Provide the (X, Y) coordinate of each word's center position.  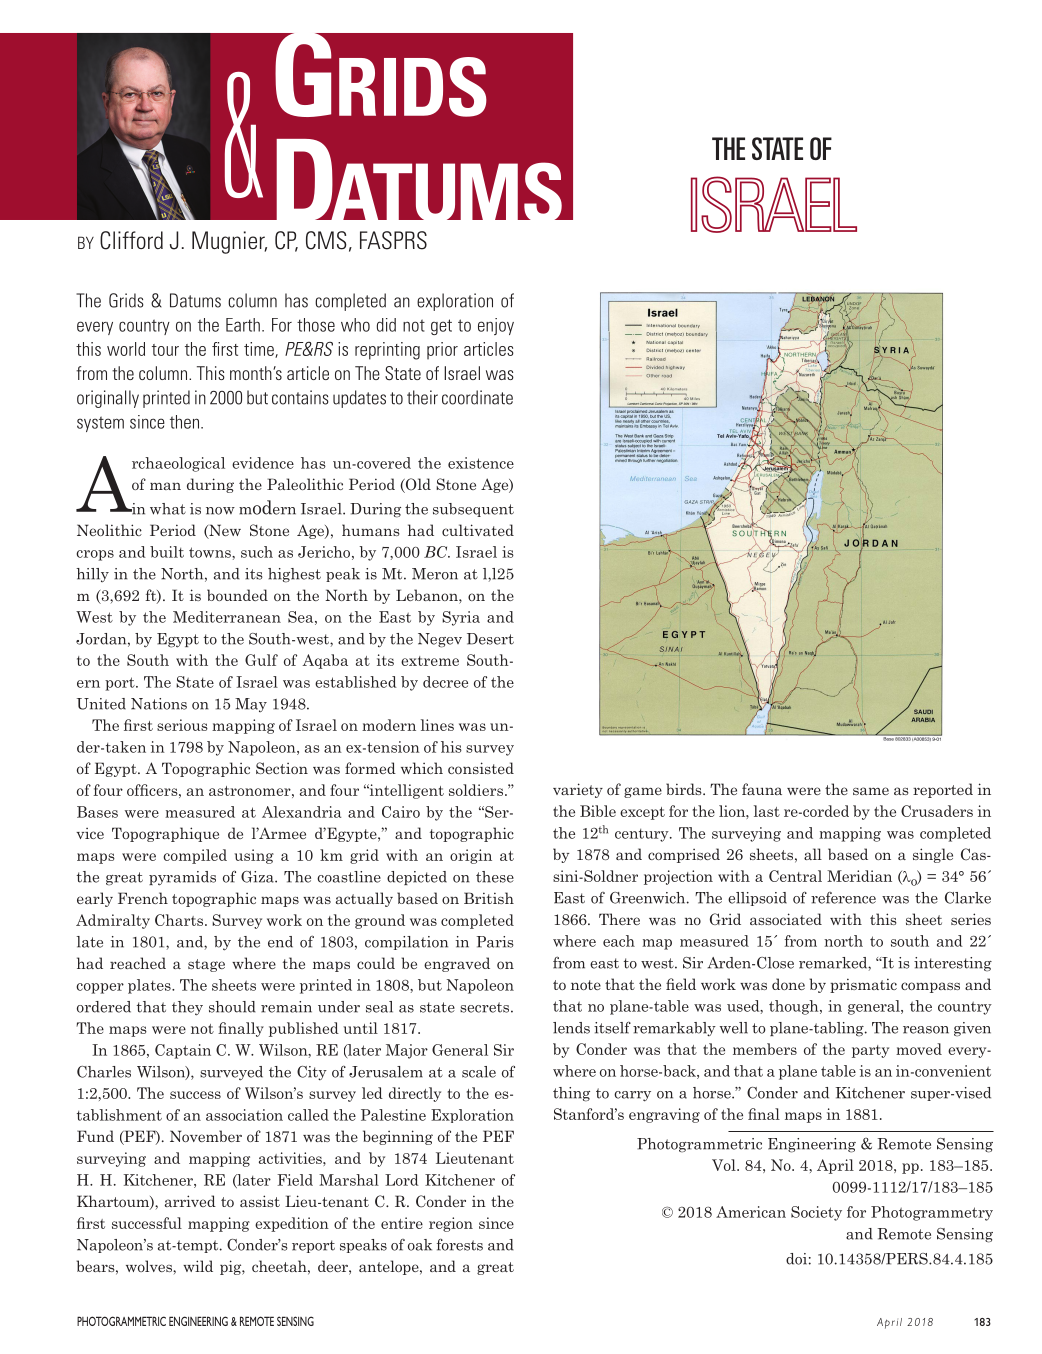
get (441, 327)
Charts (179, 920)
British (489, 898)
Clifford (131, 240)
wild (198, 1266)
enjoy (496, 326)
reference (843, 898)
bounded (237, 595)
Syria (461, 618)
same (871, 791)
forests (460, 1244)
